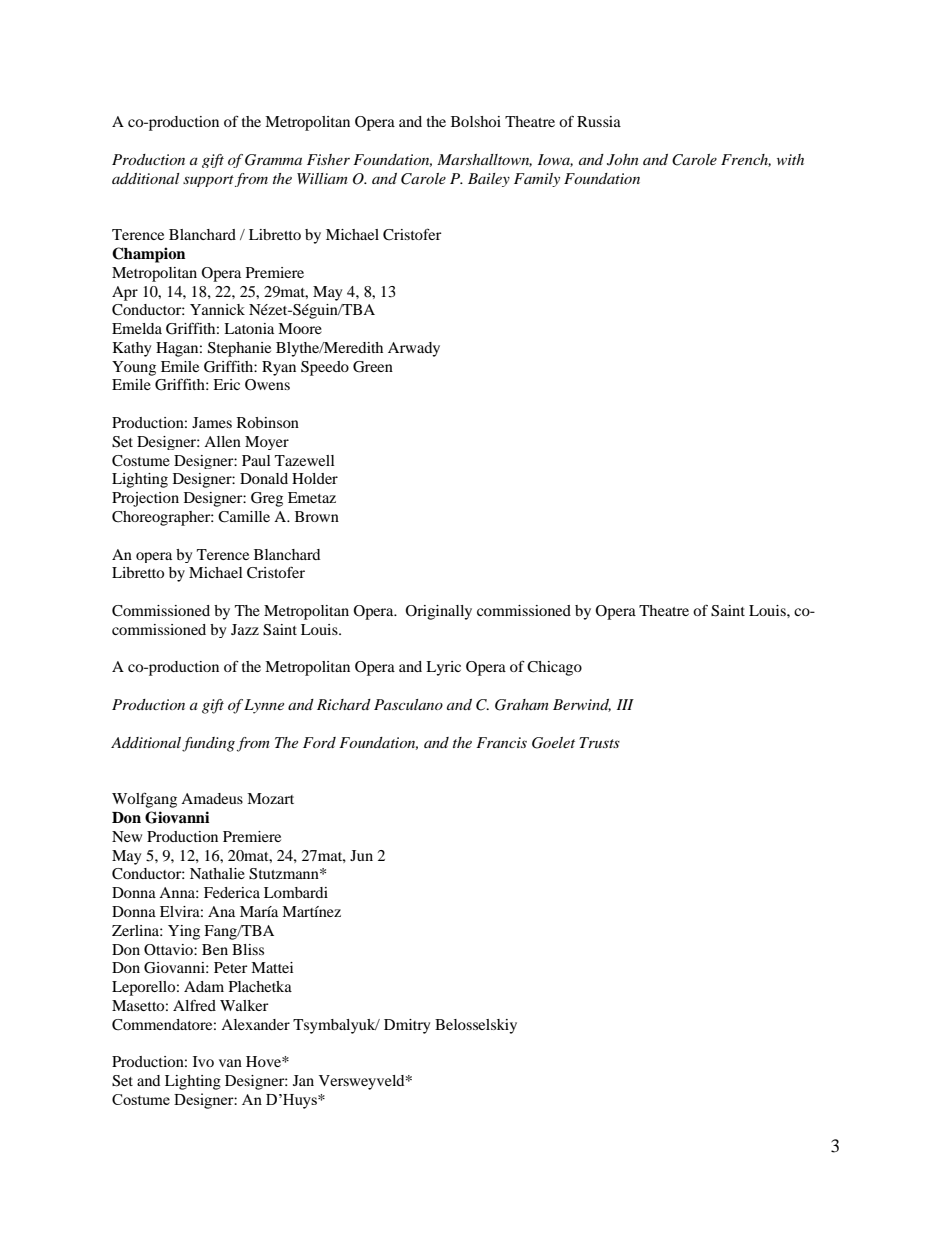 The image size is (952, 1233). Describe the element at coordinates (625, 704) in the screenshot. I see `III` at that location.
